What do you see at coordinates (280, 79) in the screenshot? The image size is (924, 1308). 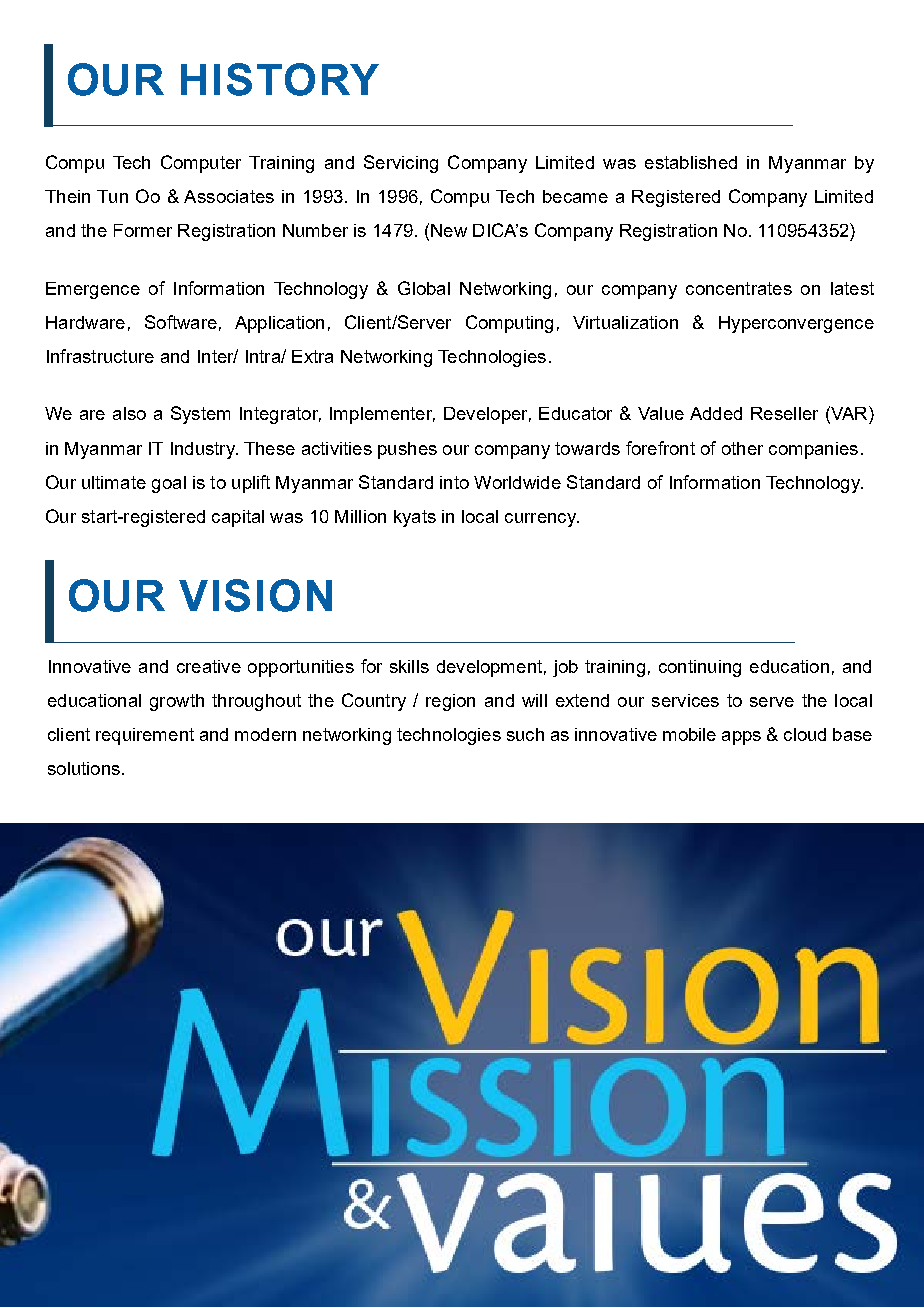 I see `HISTORY` at bounding box center [280, 79].
